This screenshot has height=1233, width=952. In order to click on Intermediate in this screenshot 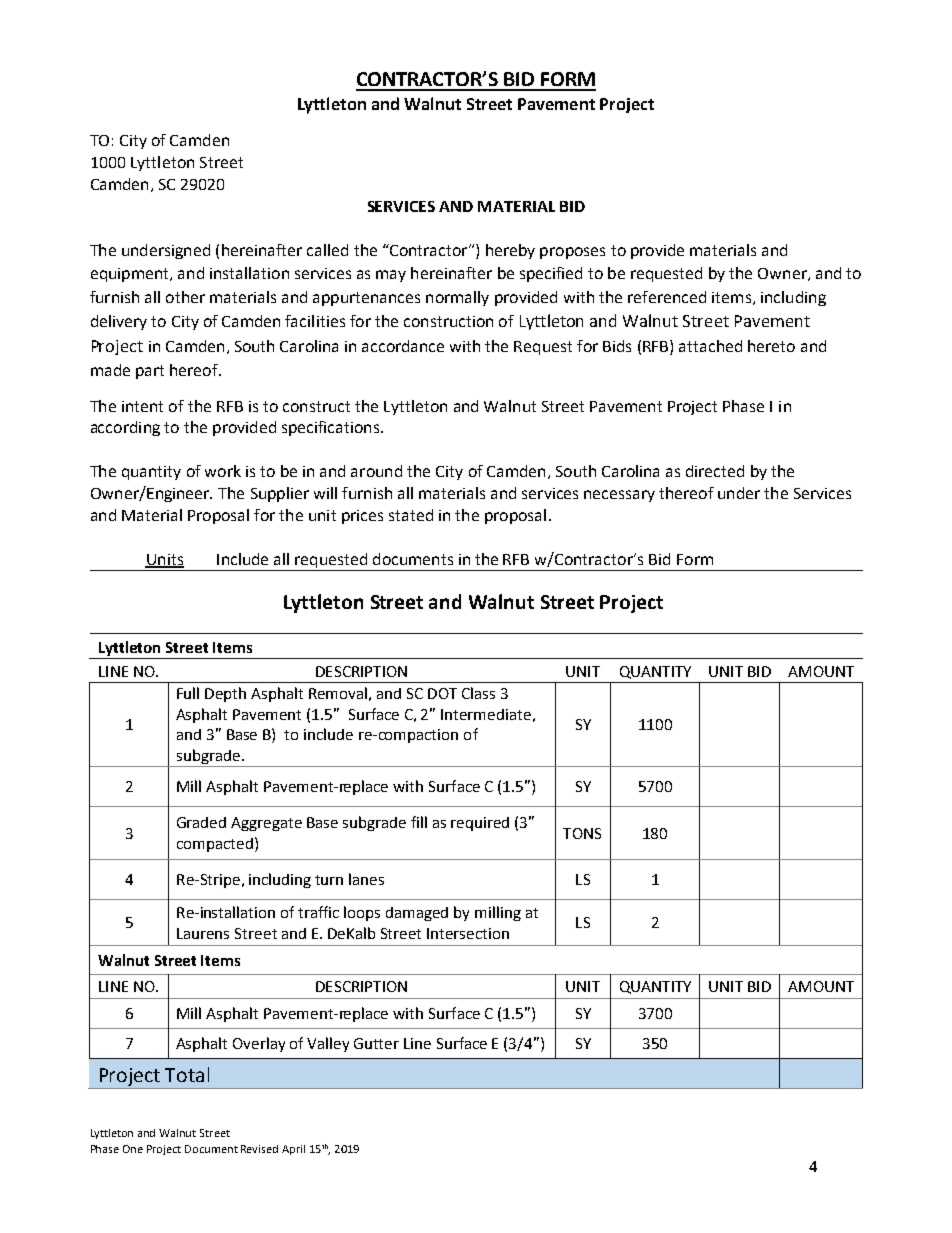, I will do `click(486, 714)`.
